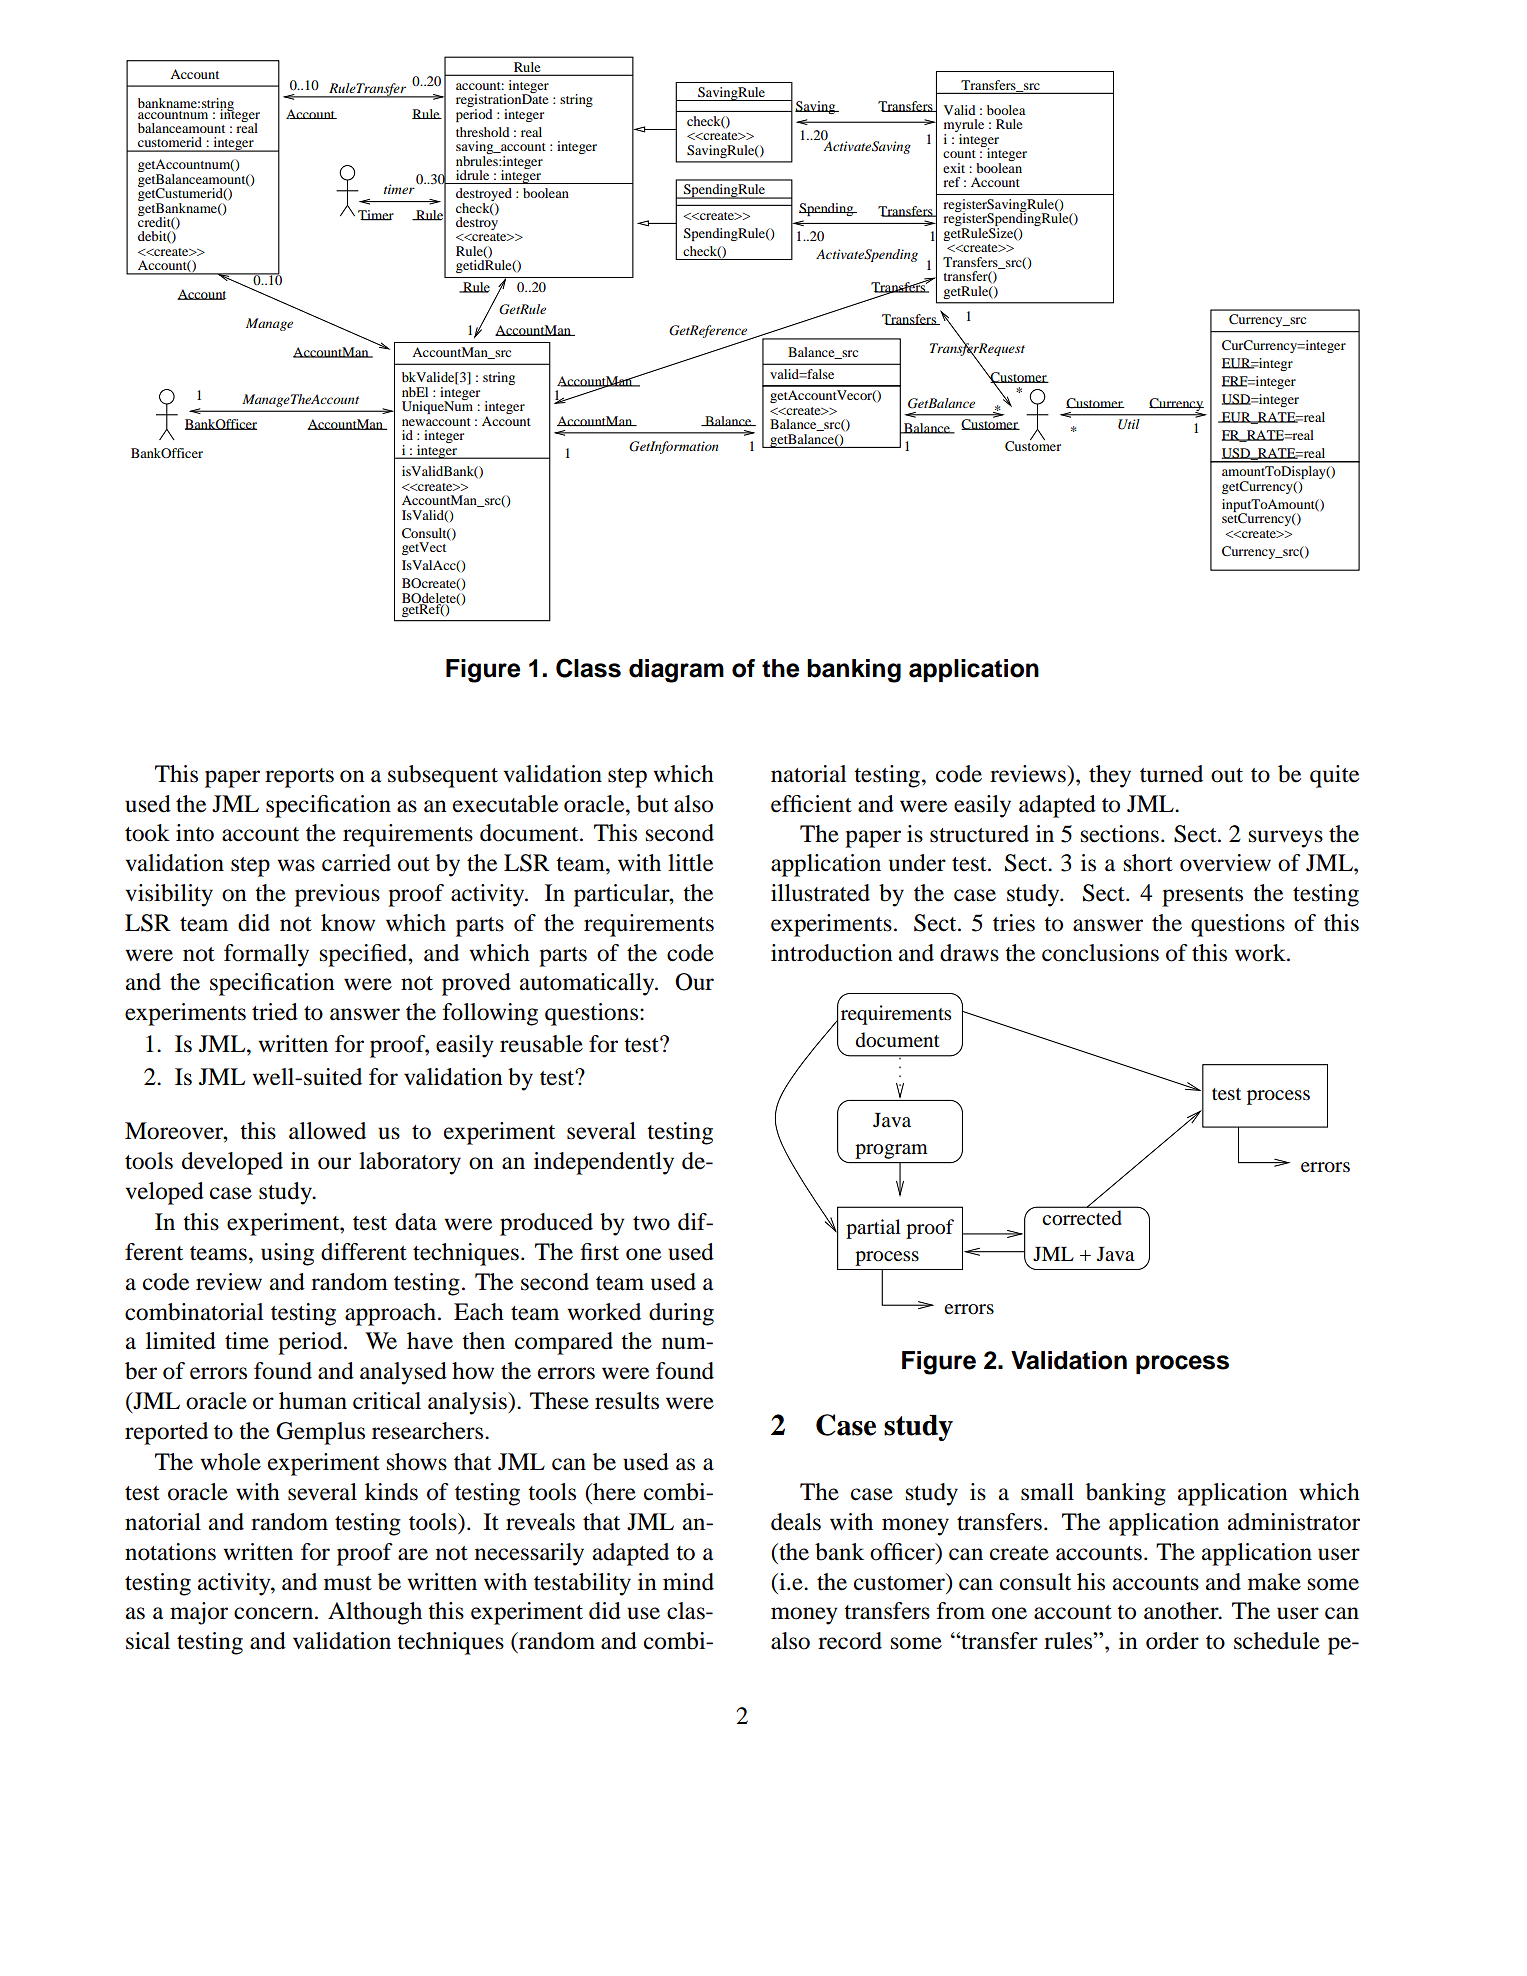 This screenshot has width=1527, height=1976. Describe the element at coordinates (482, 132) in the screenshot. I see `threshold` at that location.
